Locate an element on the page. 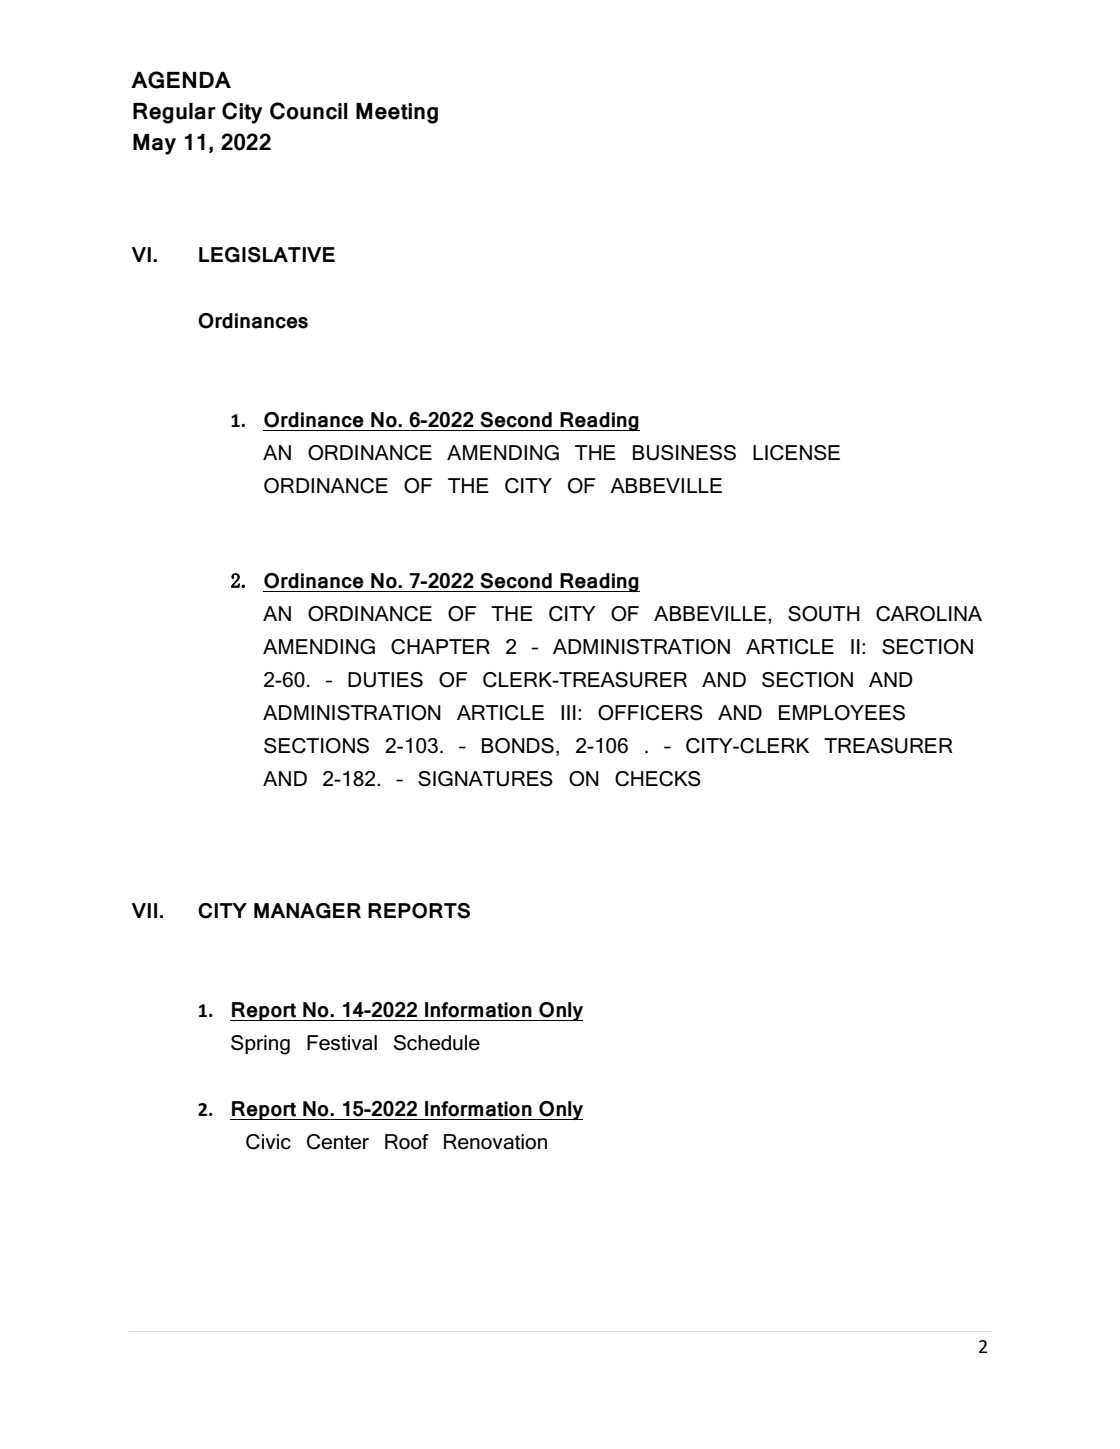  BONDS is located at coordinates (518, 746).
